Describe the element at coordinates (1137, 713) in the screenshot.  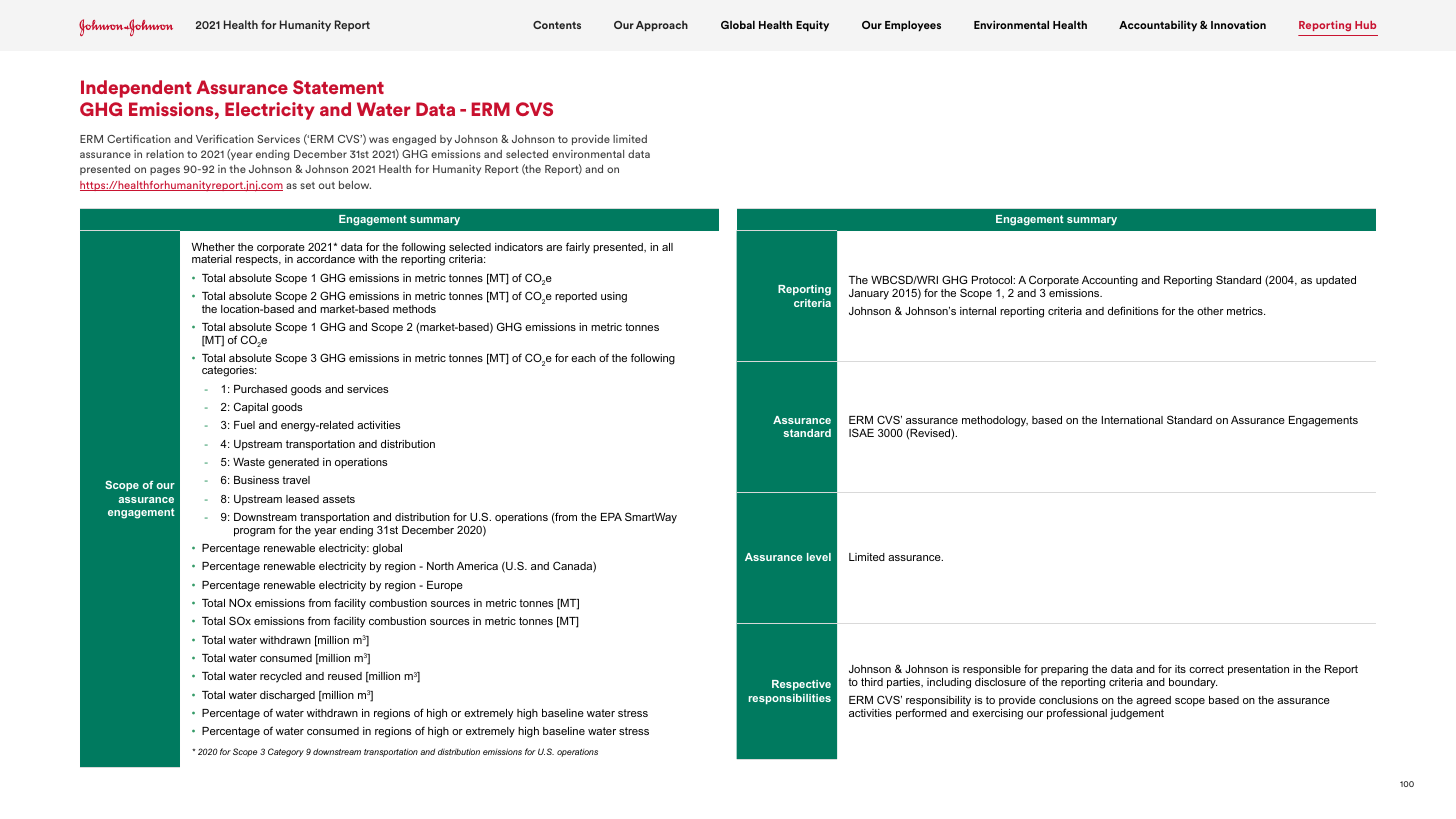
I see `judgement` at that location.
